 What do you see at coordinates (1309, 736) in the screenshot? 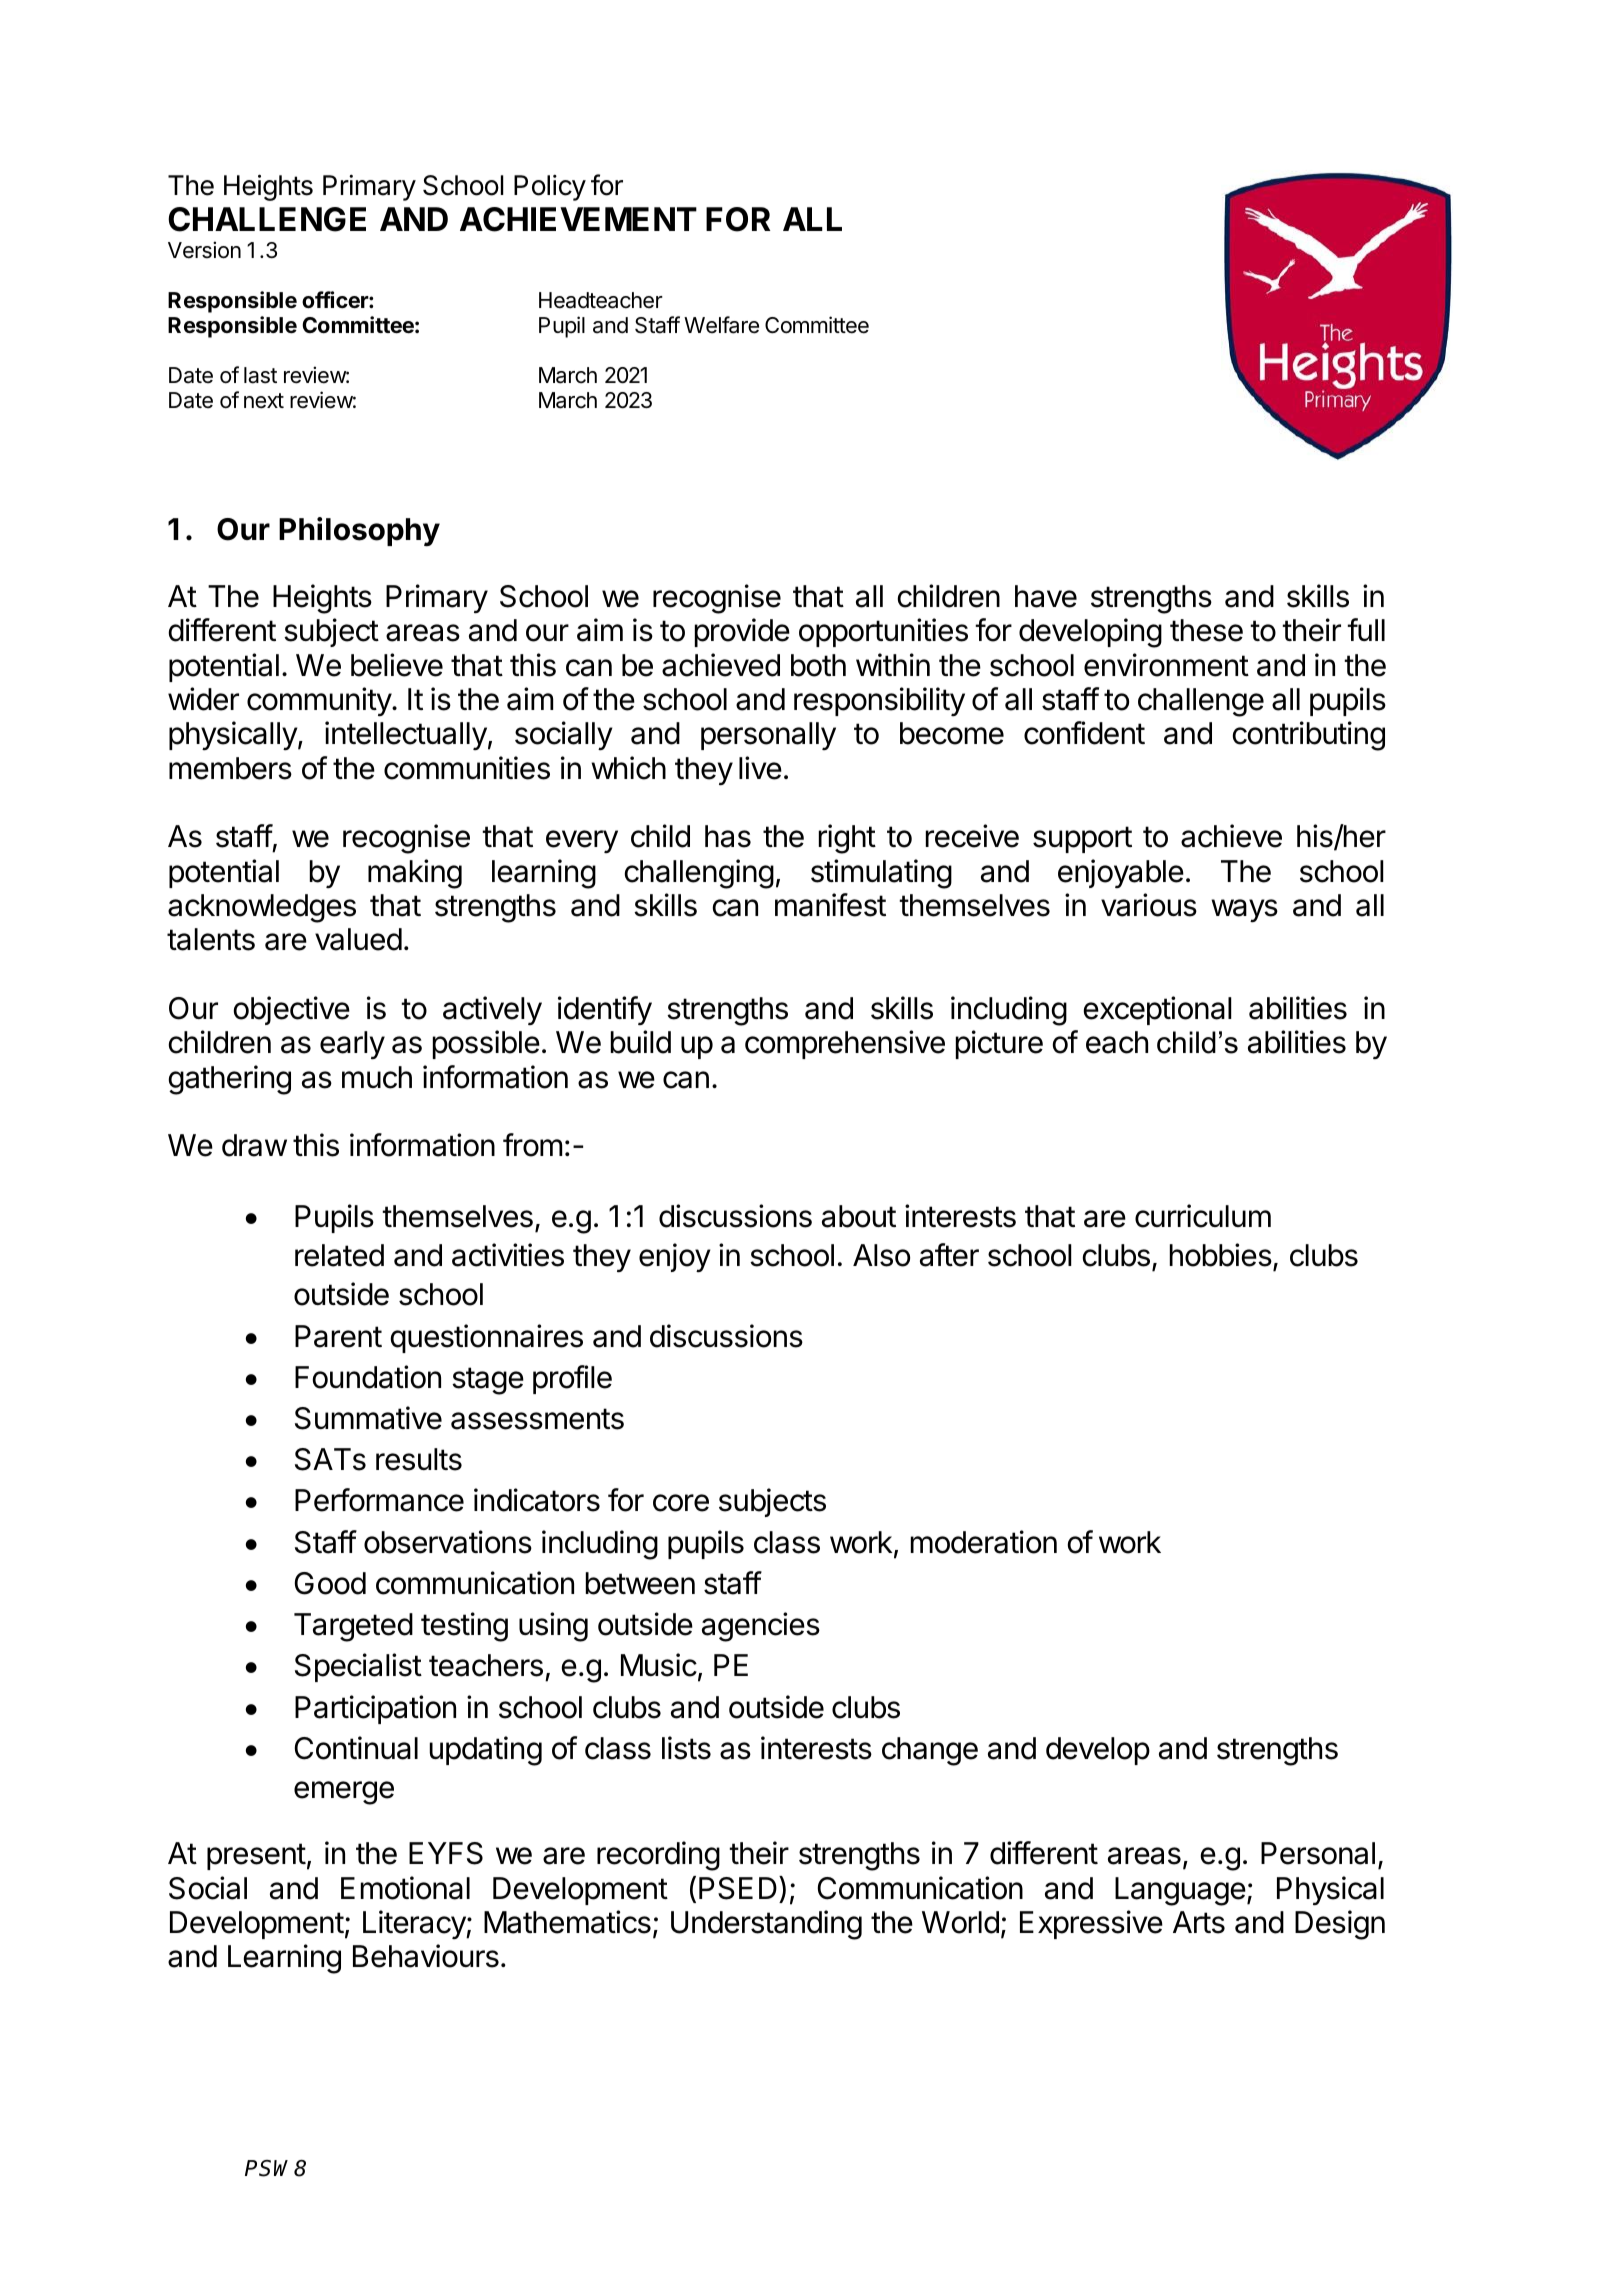
I see `contributing` at bounding box center [1309, 736].
